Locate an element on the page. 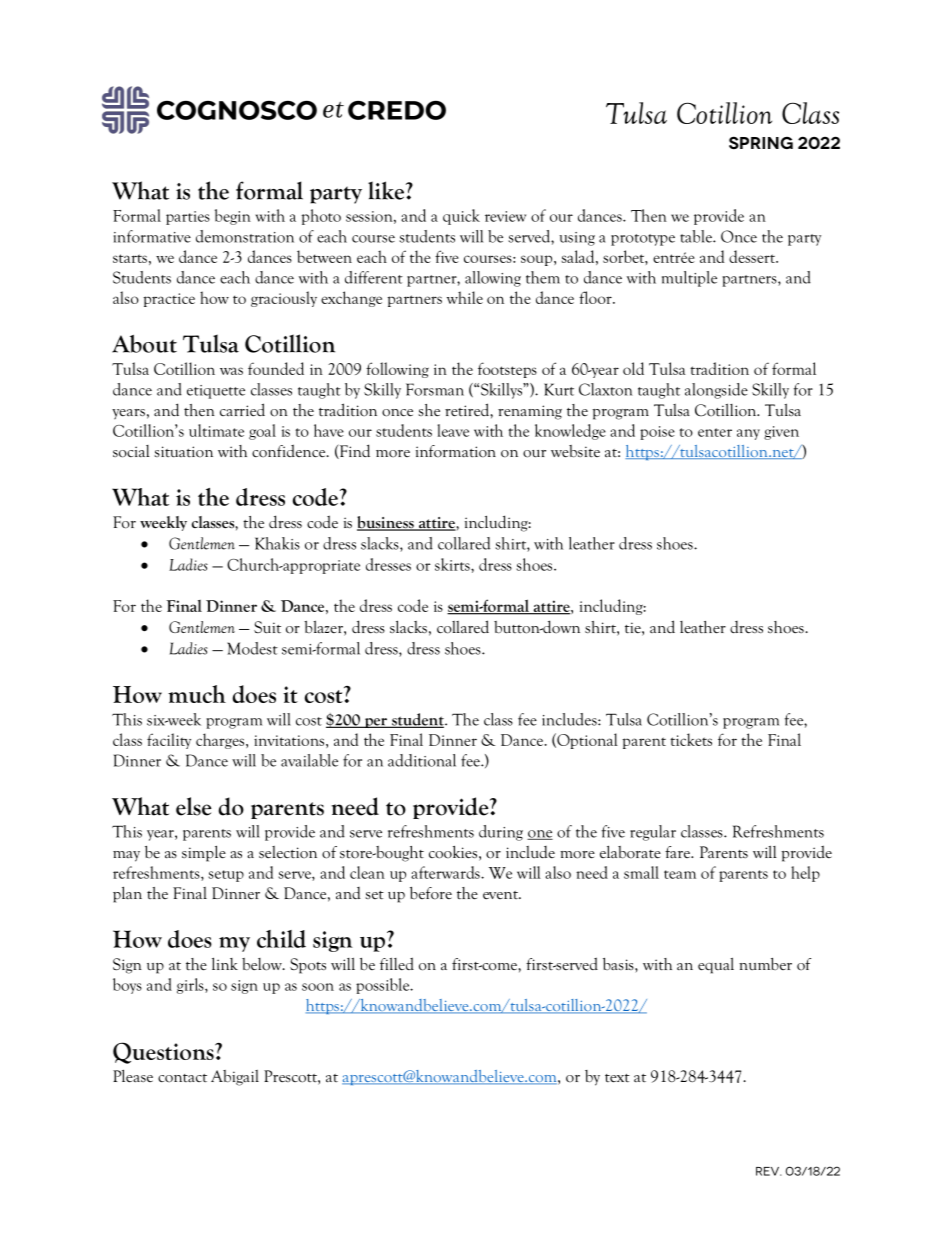 This page has width=952, height=1233. Suit is located at coordinates (267, 627).
